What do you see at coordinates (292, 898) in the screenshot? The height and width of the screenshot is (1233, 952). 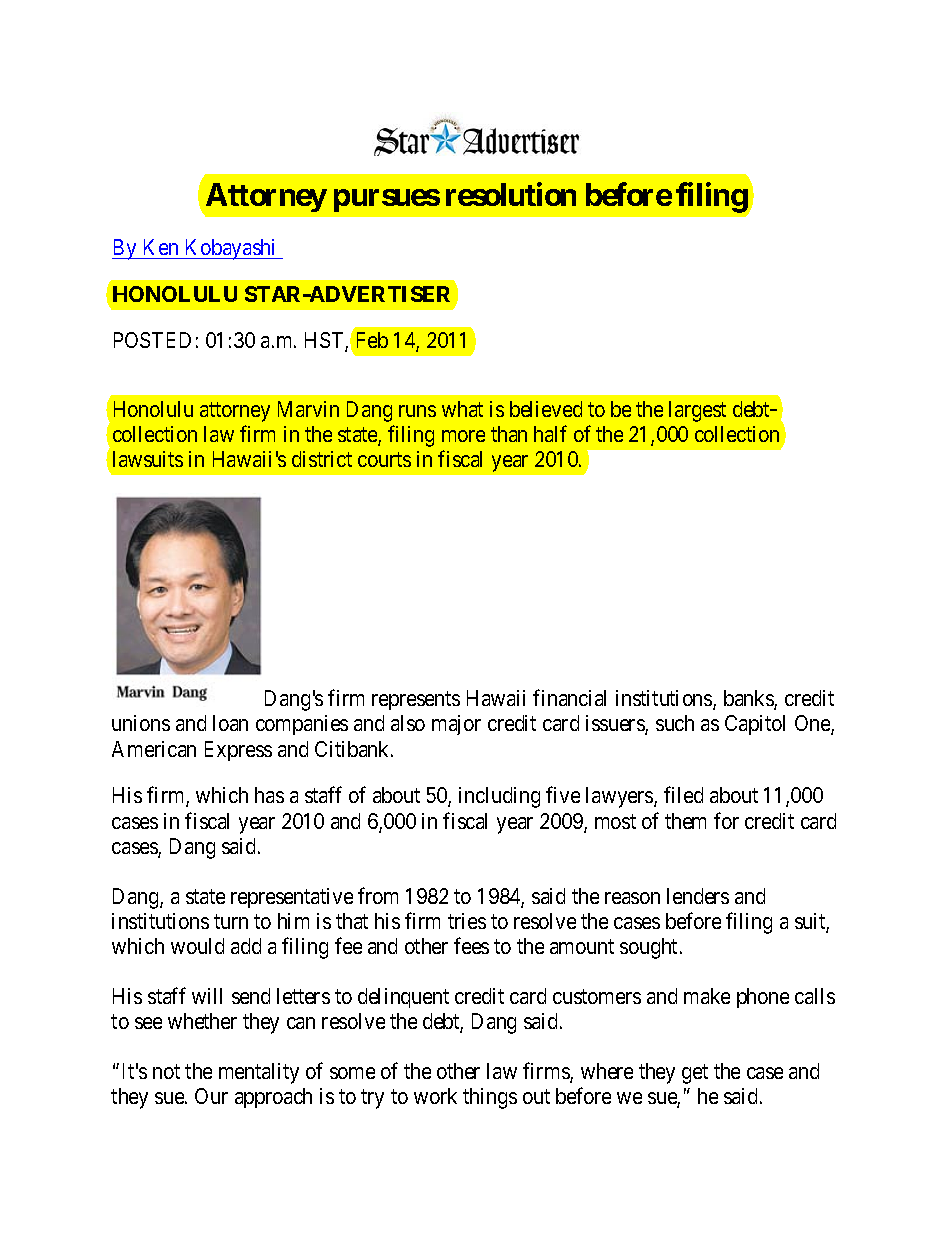 I see `representative` at bounding box center [292, 898].
